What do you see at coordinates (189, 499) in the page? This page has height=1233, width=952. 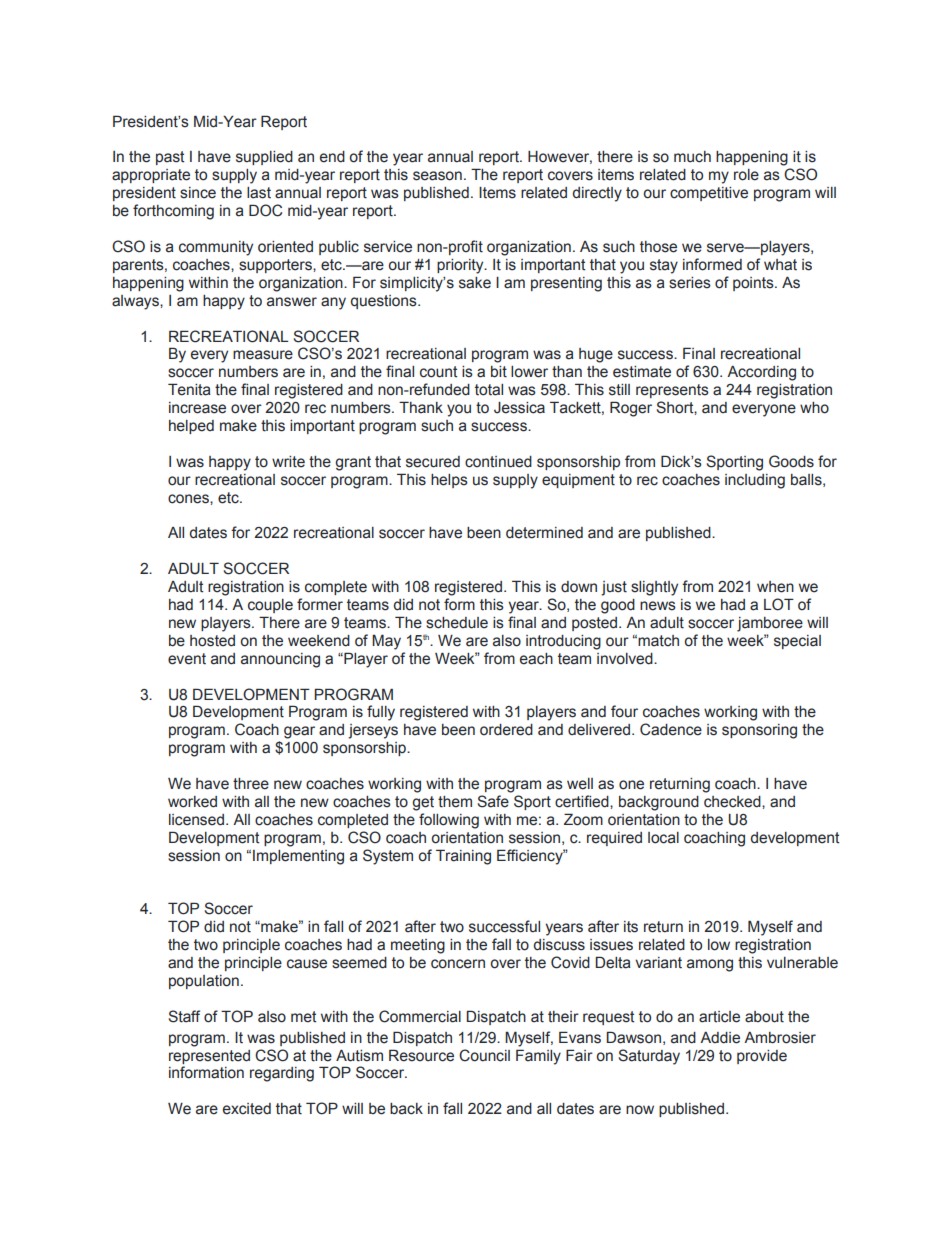 I see `cones` at bounding box center [189, 499].
